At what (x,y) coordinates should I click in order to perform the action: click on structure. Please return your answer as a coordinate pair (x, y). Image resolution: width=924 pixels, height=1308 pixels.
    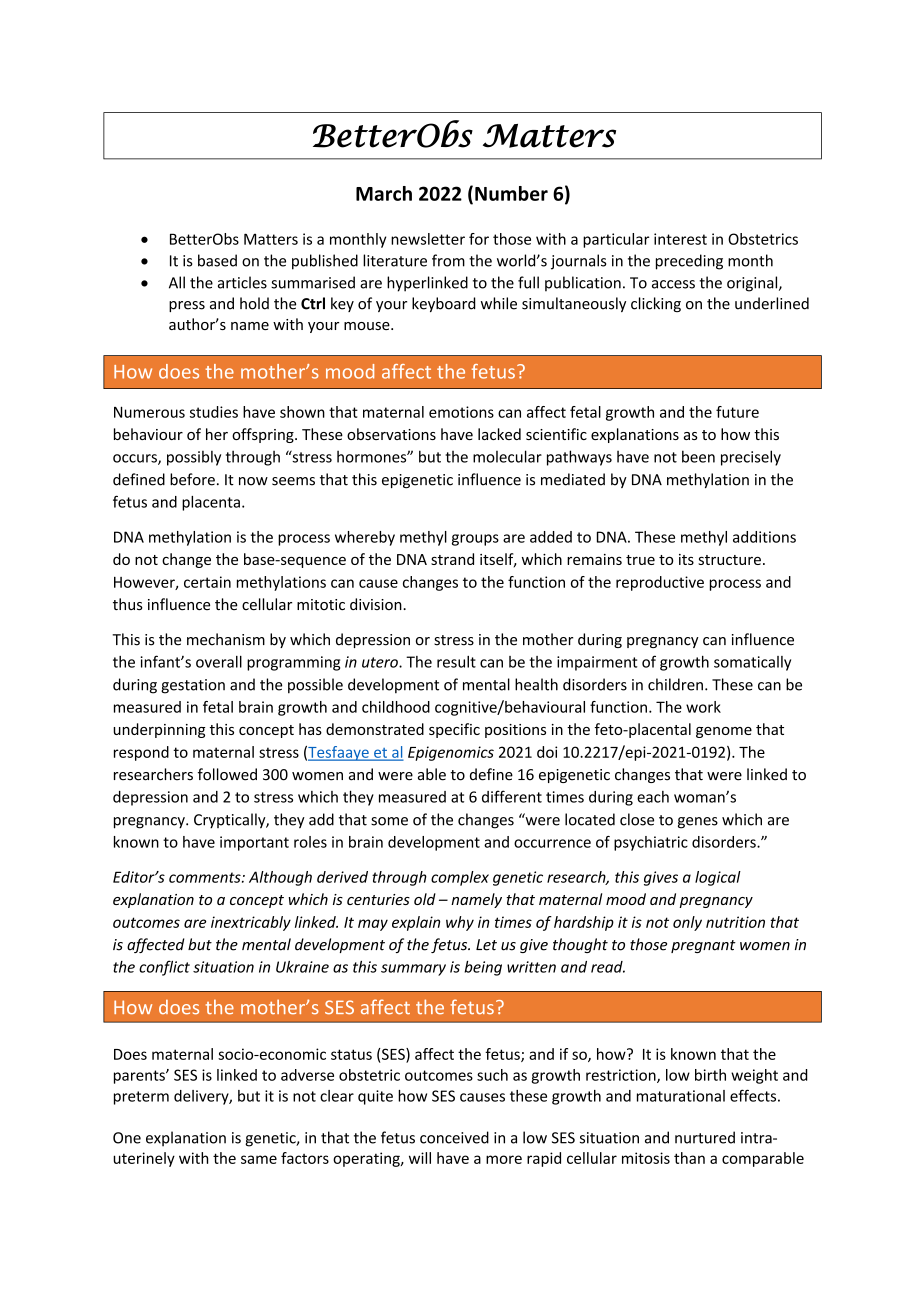
    Looking at the image, I should click on (729, 560).
